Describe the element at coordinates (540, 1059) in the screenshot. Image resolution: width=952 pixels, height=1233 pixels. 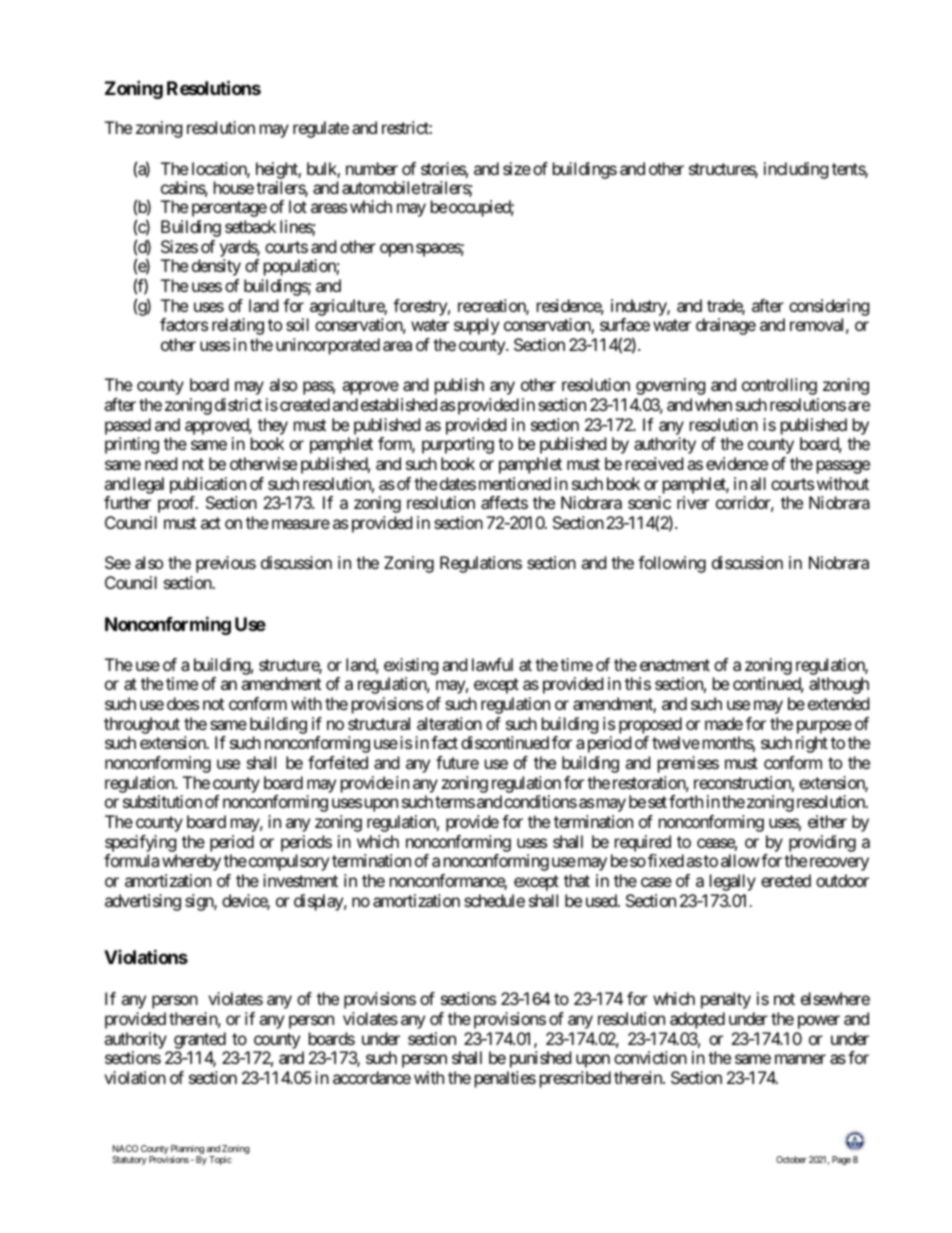
I see `punished` at that location.
